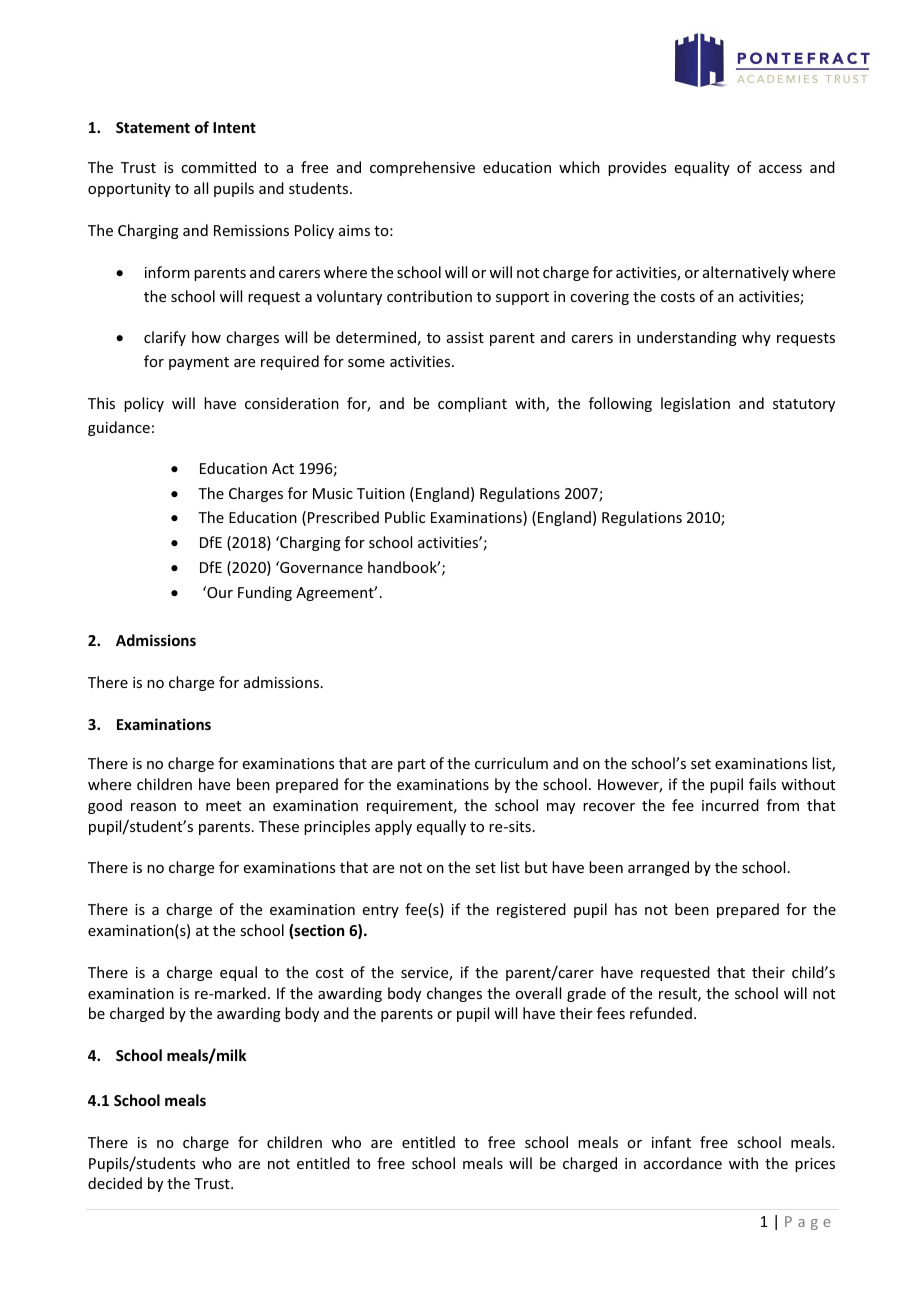  What do you see at coordinates (762, 784) in the page?
I see `fails` at bounding box center [762, 784].
